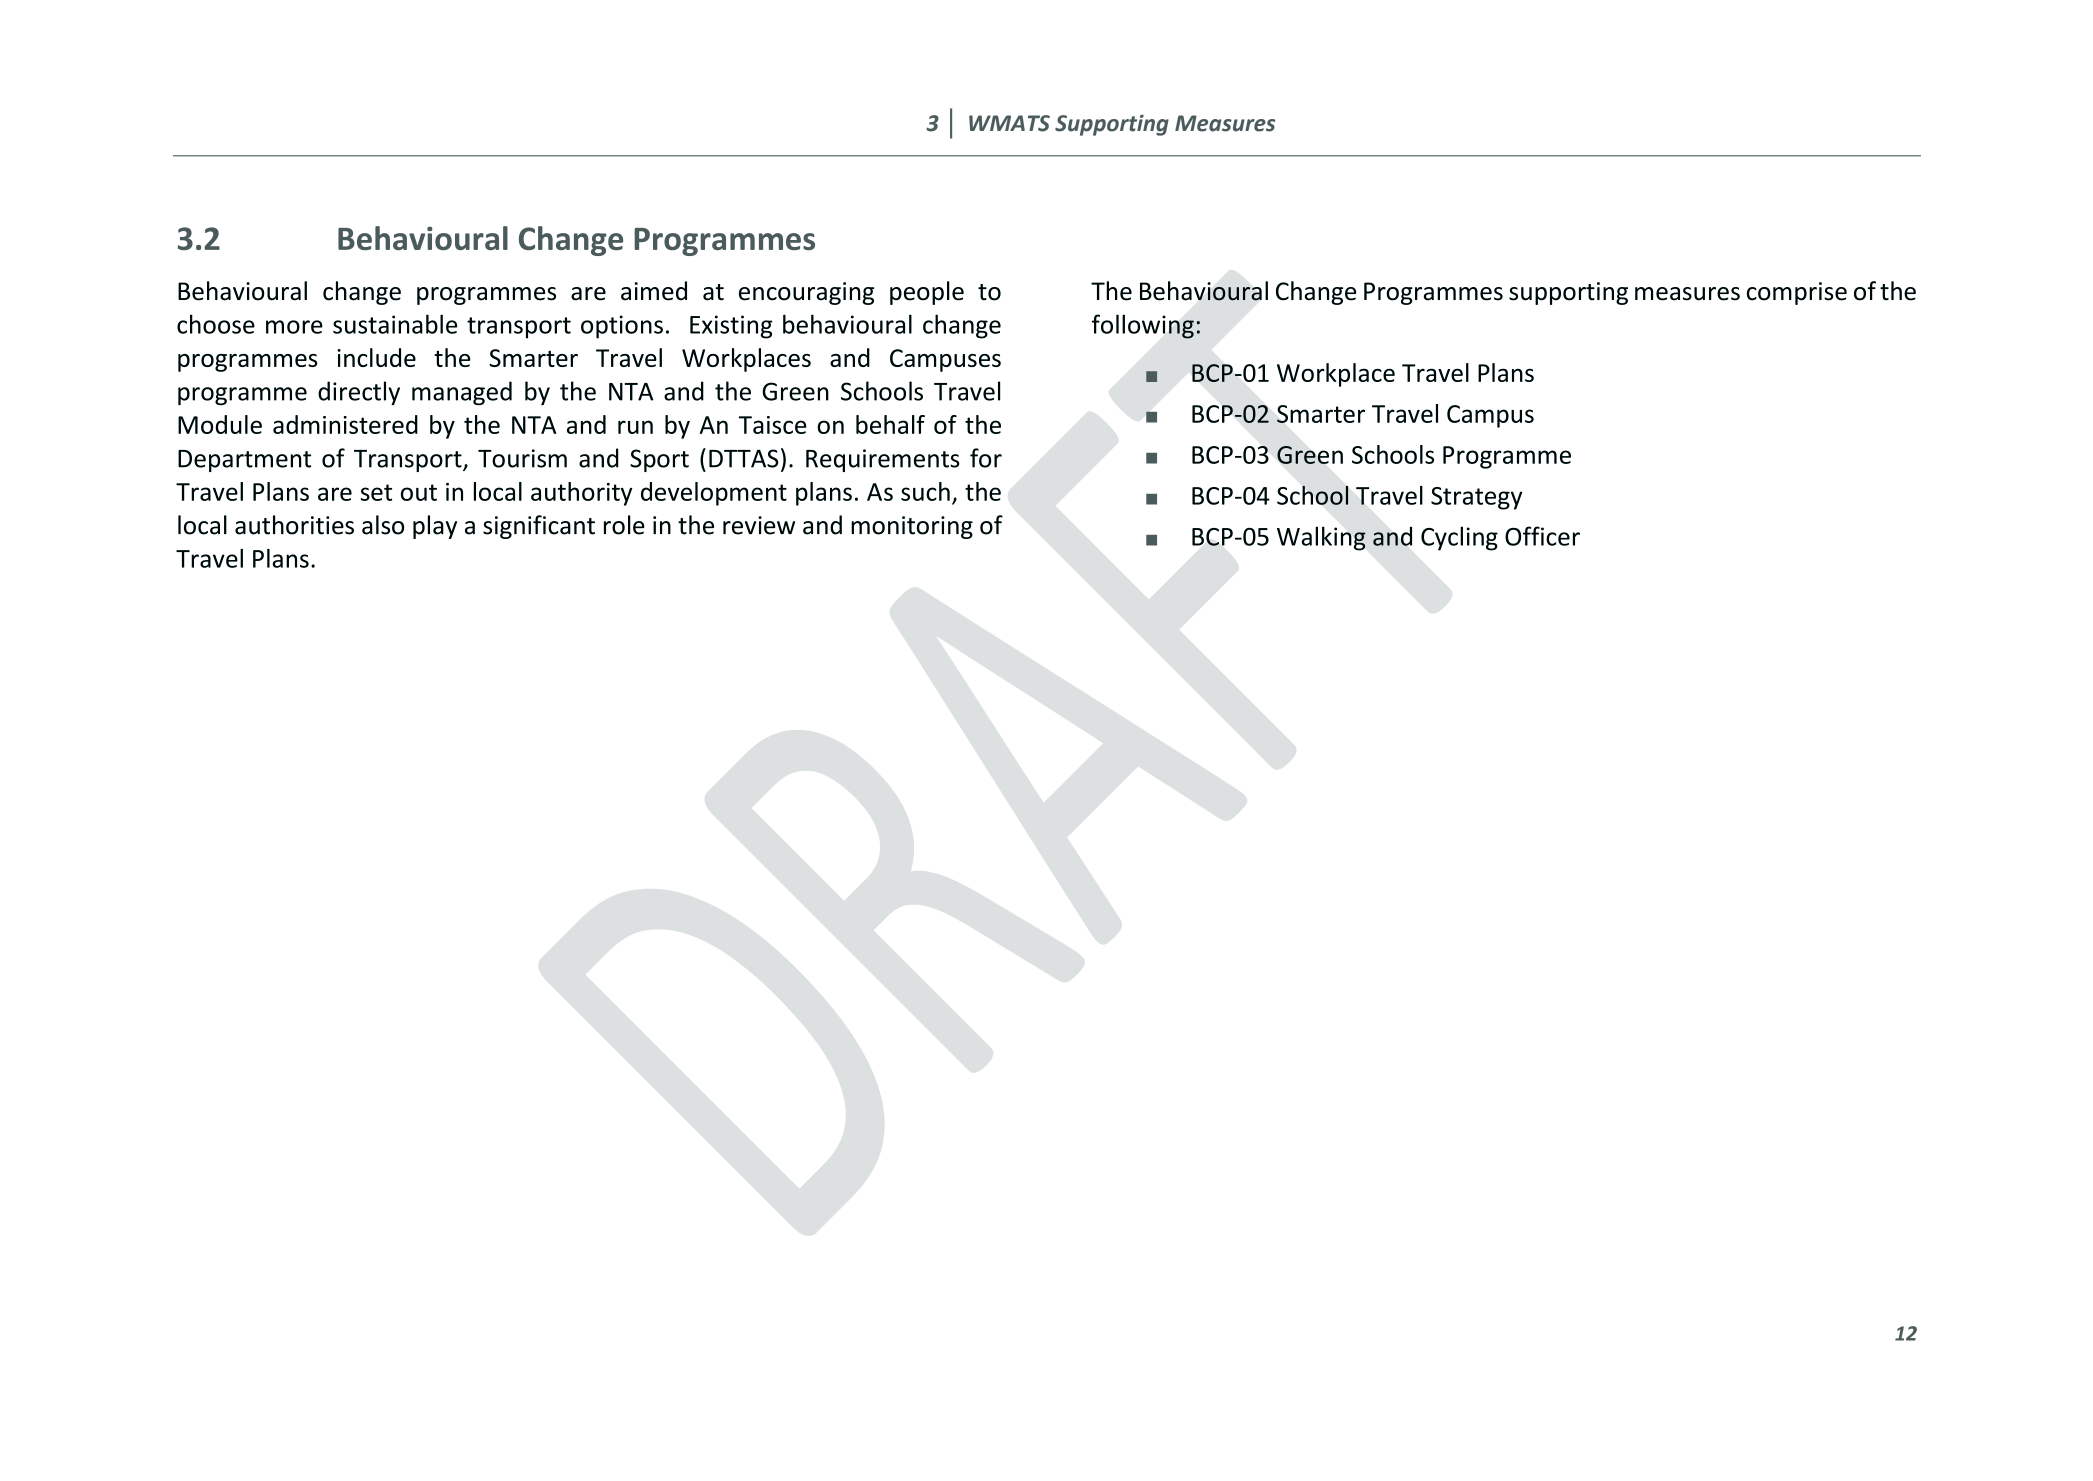 The image size is (2093, 1481). I want to click on include, so click(376, 357).
